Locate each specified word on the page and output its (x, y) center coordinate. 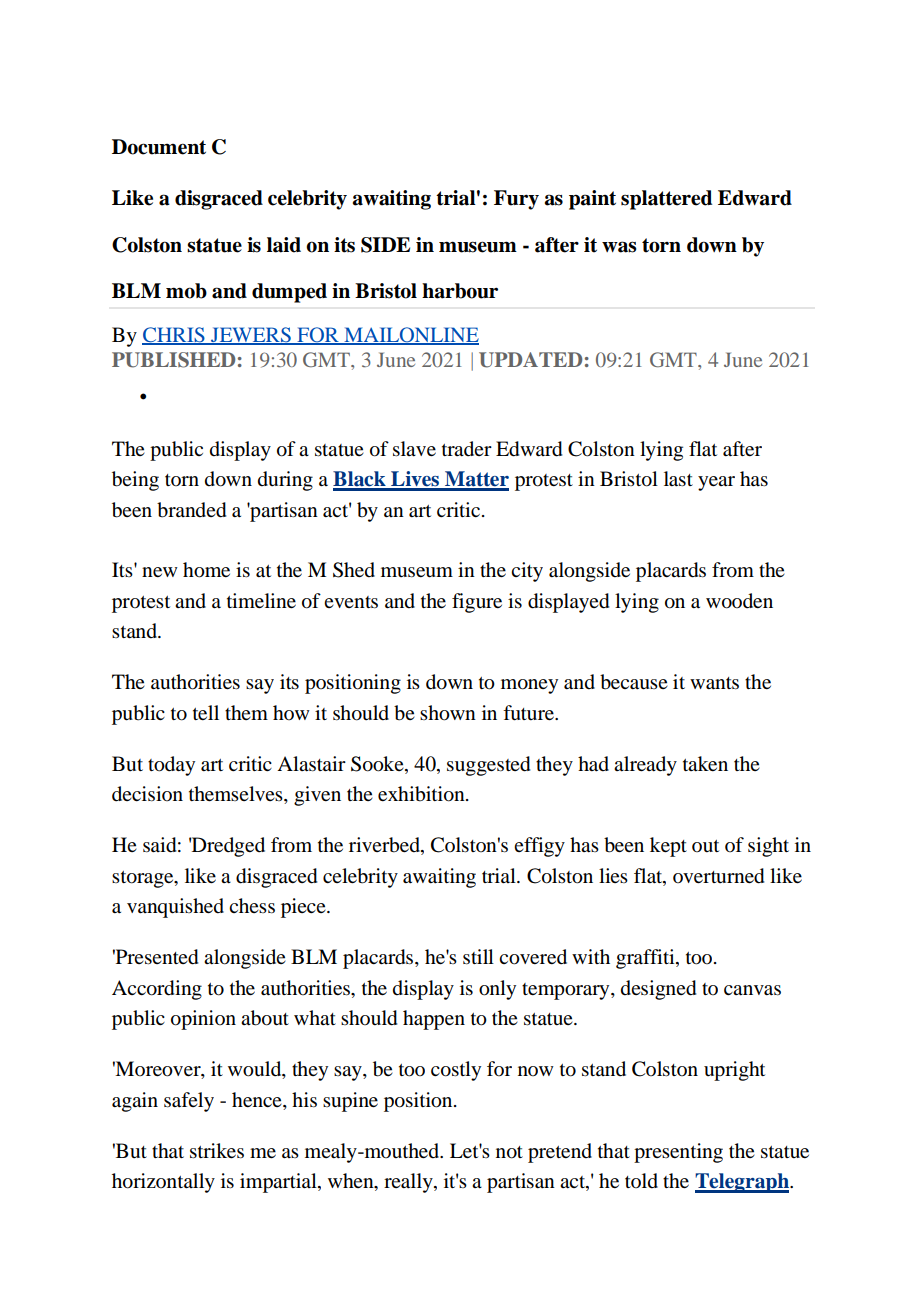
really (409, 1183)
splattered (666, 200)
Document (159, 147)
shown (448, 713)
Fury (516, 200)
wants (714, 683)
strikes (217, 1151)
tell (206, 712)
